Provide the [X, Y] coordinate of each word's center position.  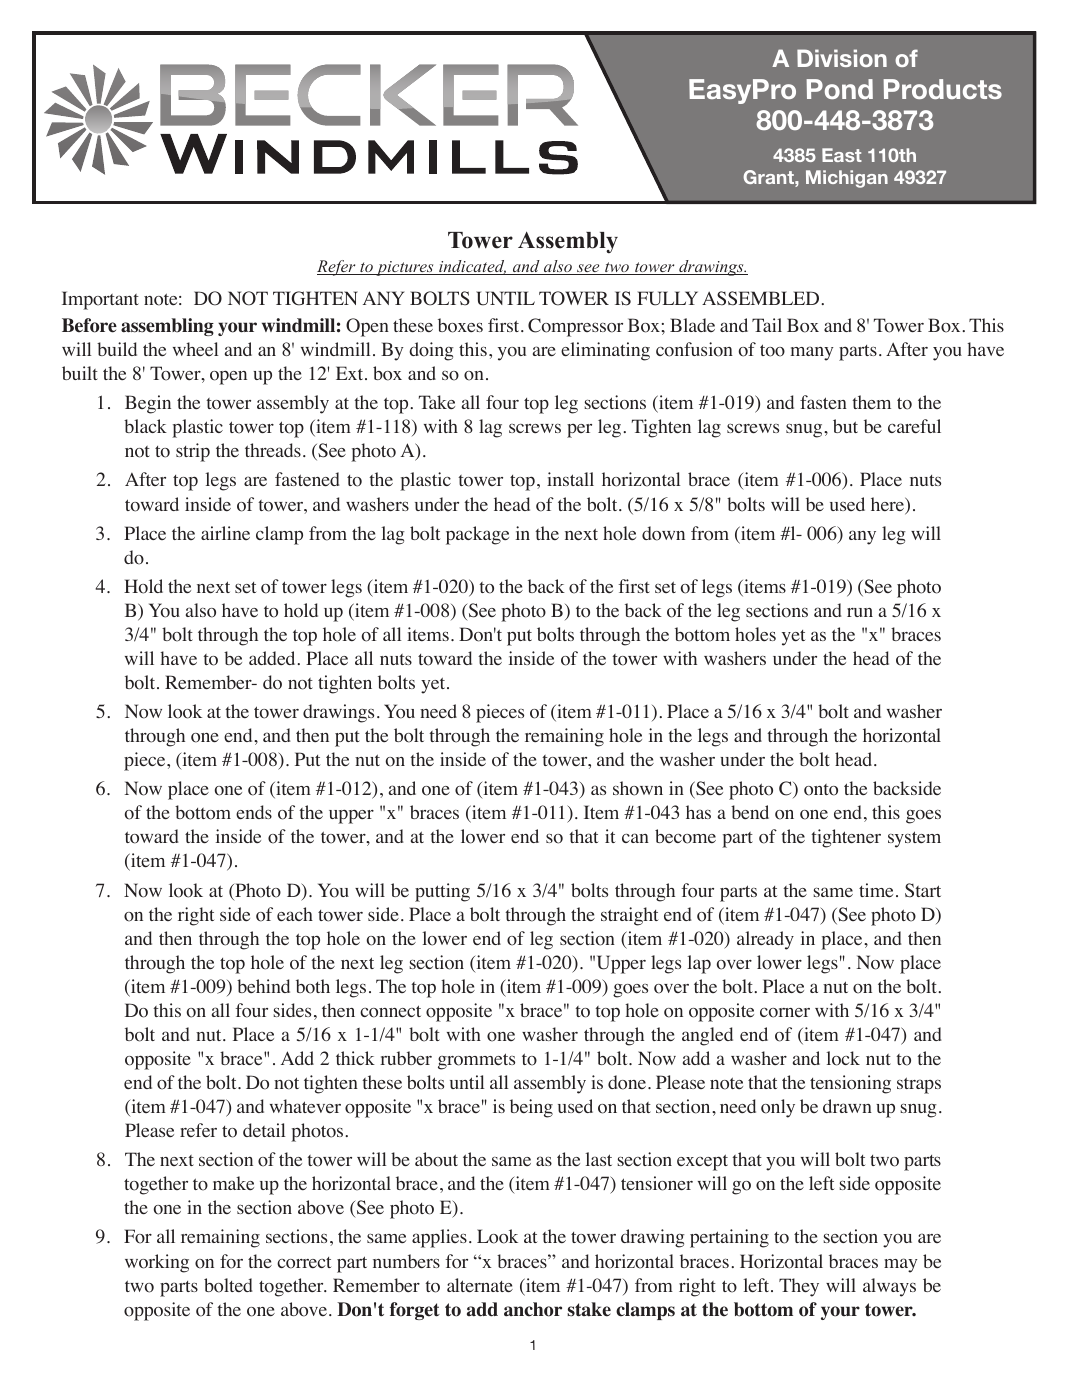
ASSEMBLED [760, 298]
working [157, 1263]
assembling [167, 327]
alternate [480, 1285]
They [799, 1287]
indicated [472, 267]
